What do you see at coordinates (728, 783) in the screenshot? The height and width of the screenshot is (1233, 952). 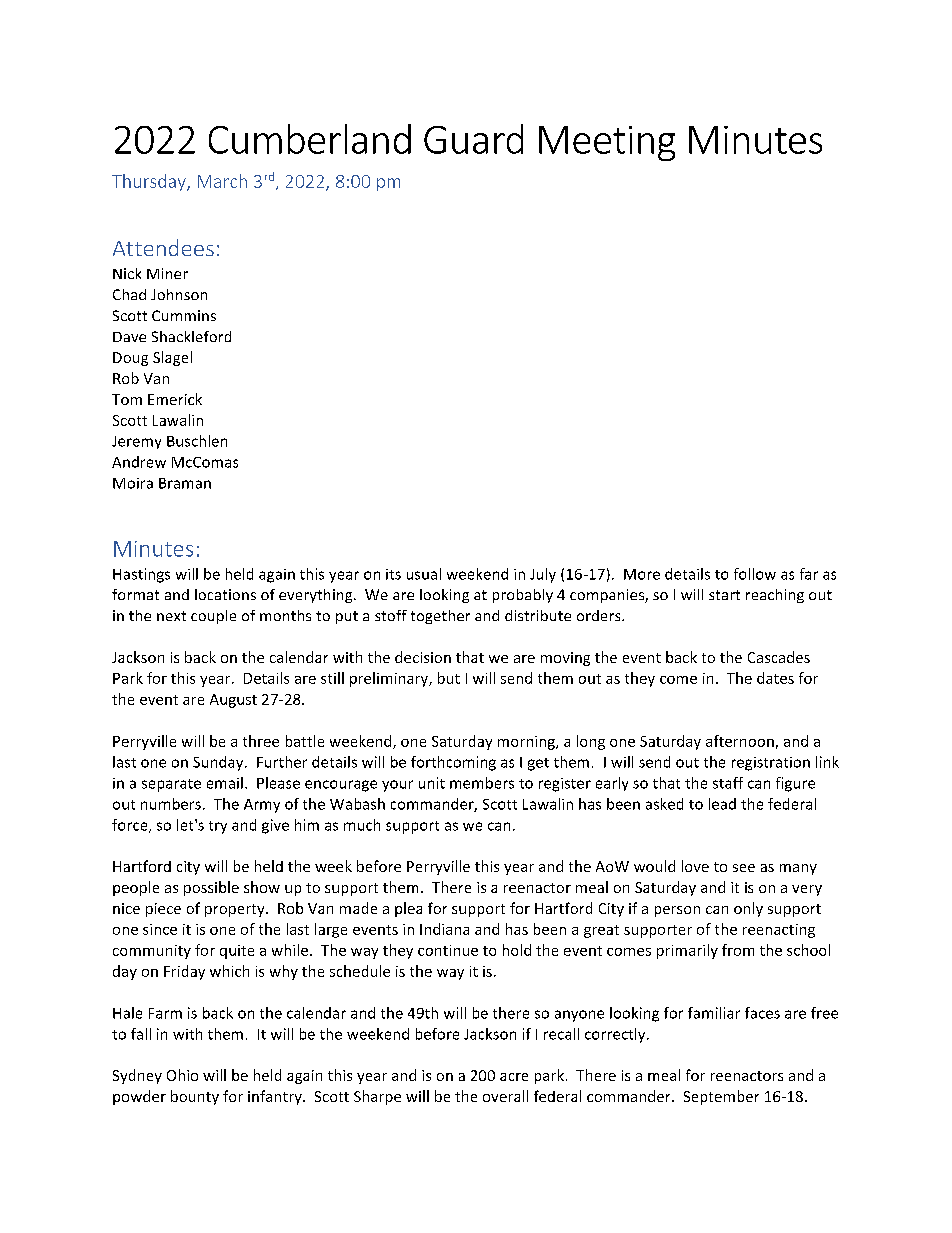 I see `staff` at bounding box center [728, 783].
